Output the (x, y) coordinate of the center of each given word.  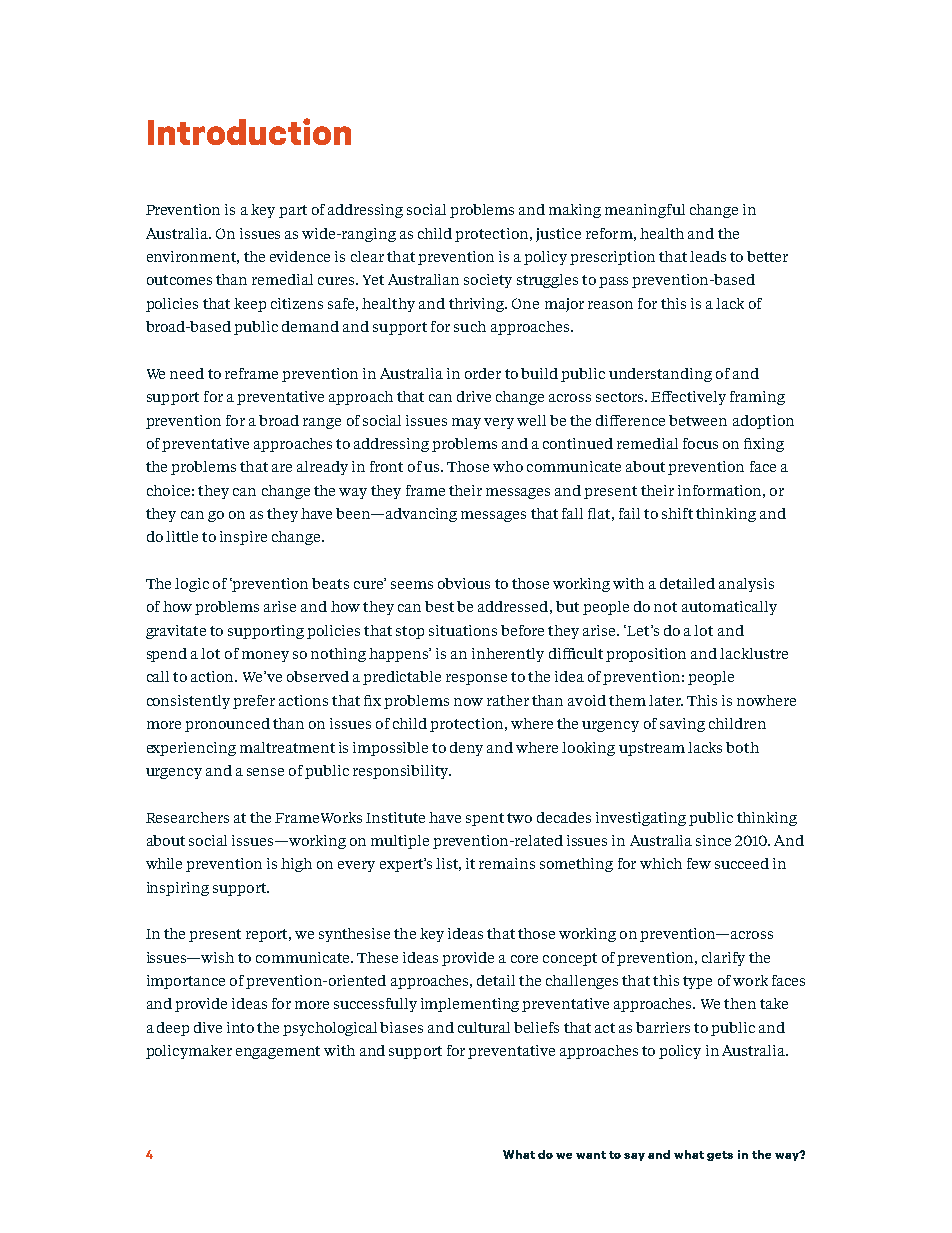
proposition (646, 655)
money (265, 656)
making (575, 211)
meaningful (645, 211)
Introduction (249, 131)
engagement (278, 1052)
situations (463, 630)
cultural (484, 1027)
